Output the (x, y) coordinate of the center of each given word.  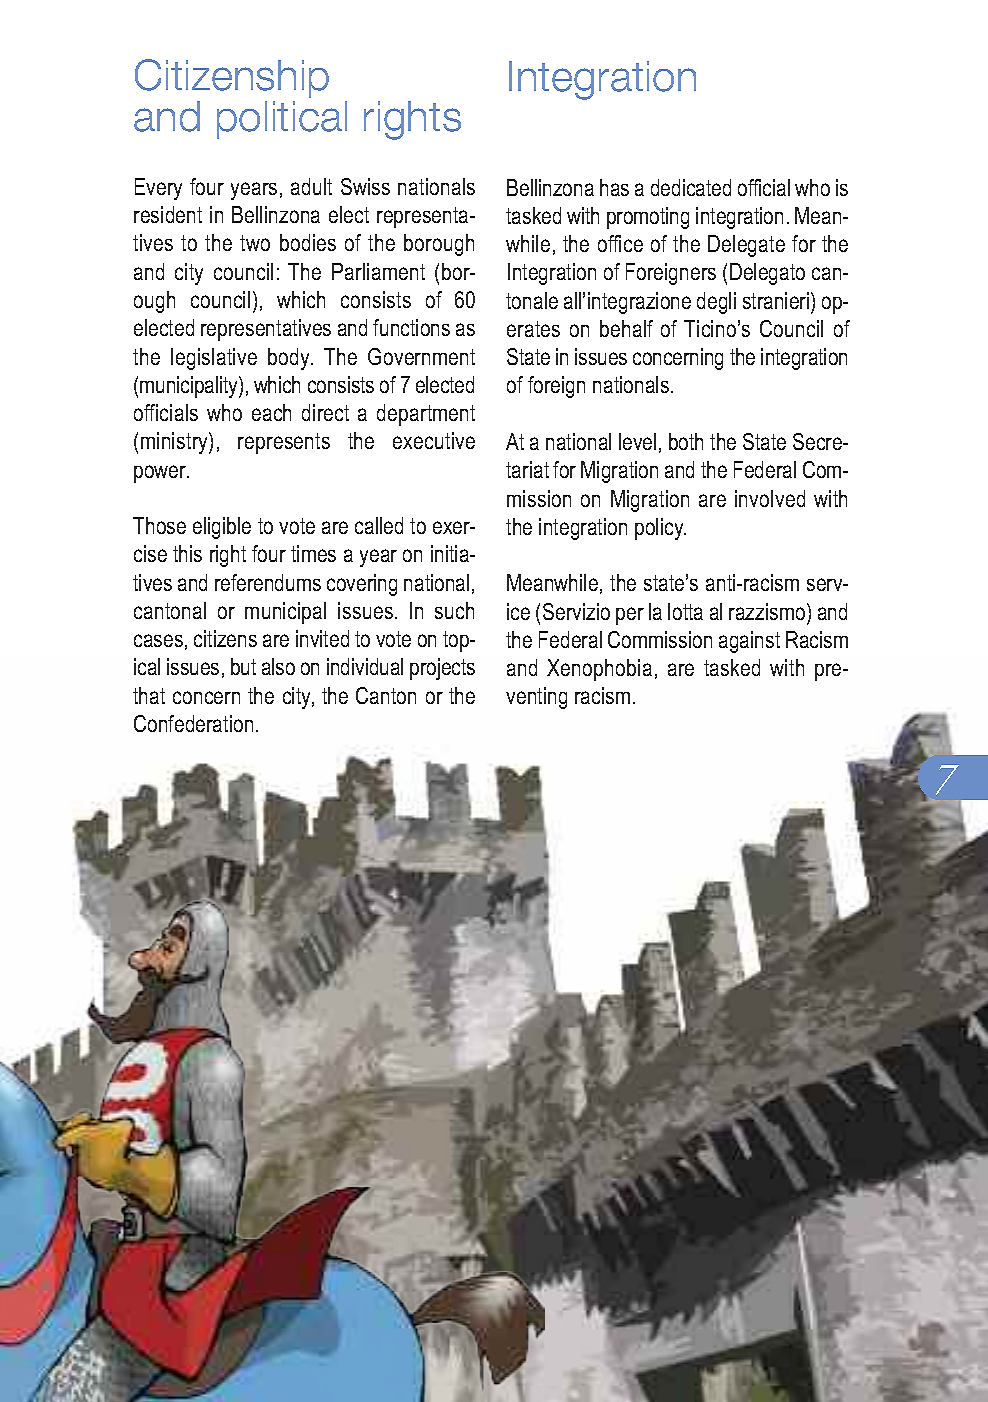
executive (434, 440)
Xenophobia (599, 670)
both (686, 441)
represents (284, 443)
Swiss (365, 186)
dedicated (691, 187)
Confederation (193, 723)
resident (168, 214)
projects (442, 669)
